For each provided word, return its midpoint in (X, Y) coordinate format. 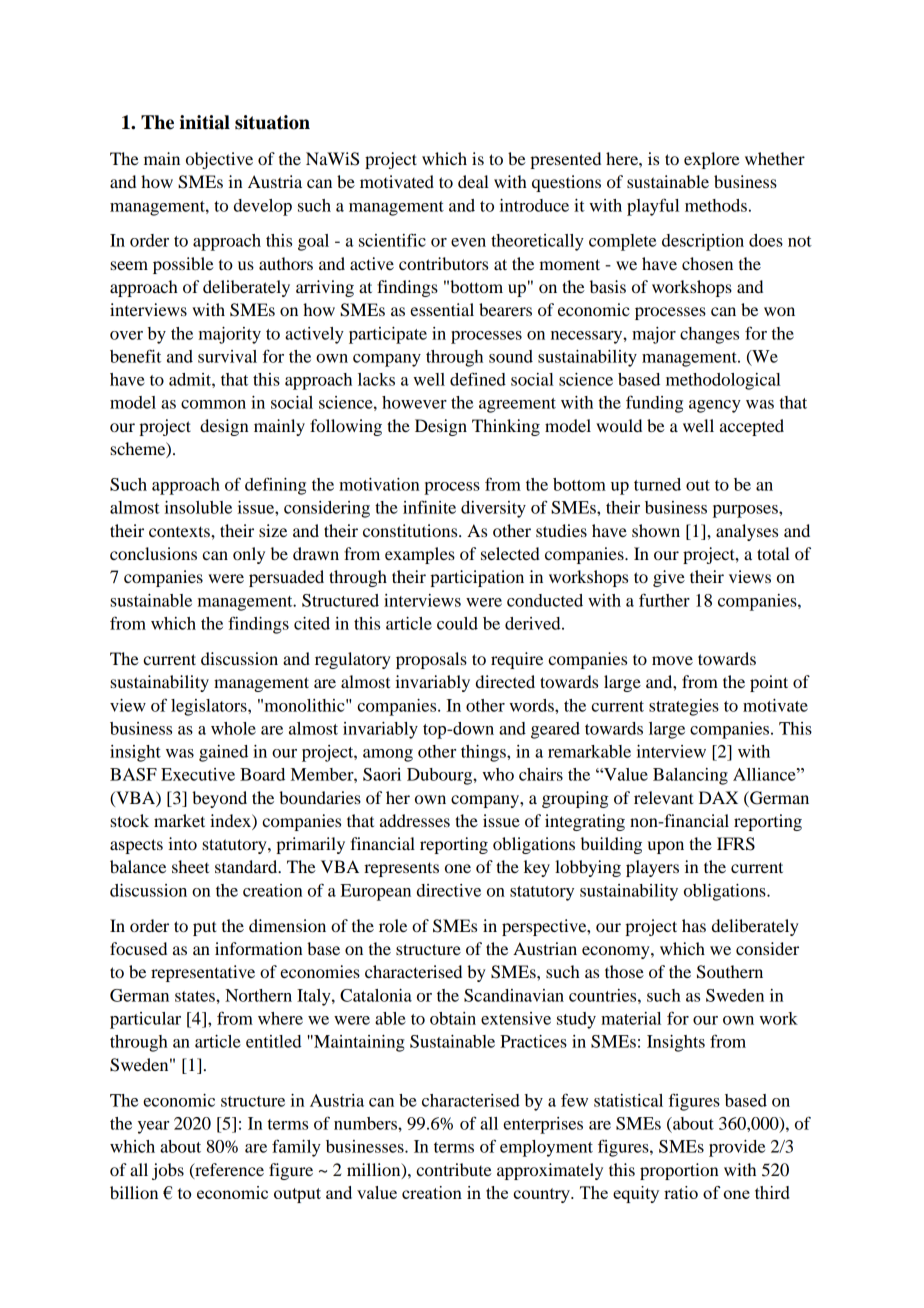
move (672, 660)
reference (228, 1170)
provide (737, 1148)
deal (473, 181)
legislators (210, 707)
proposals (431, 660)
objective (219, 160)
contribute (454, 1169)
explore (712, 160)
